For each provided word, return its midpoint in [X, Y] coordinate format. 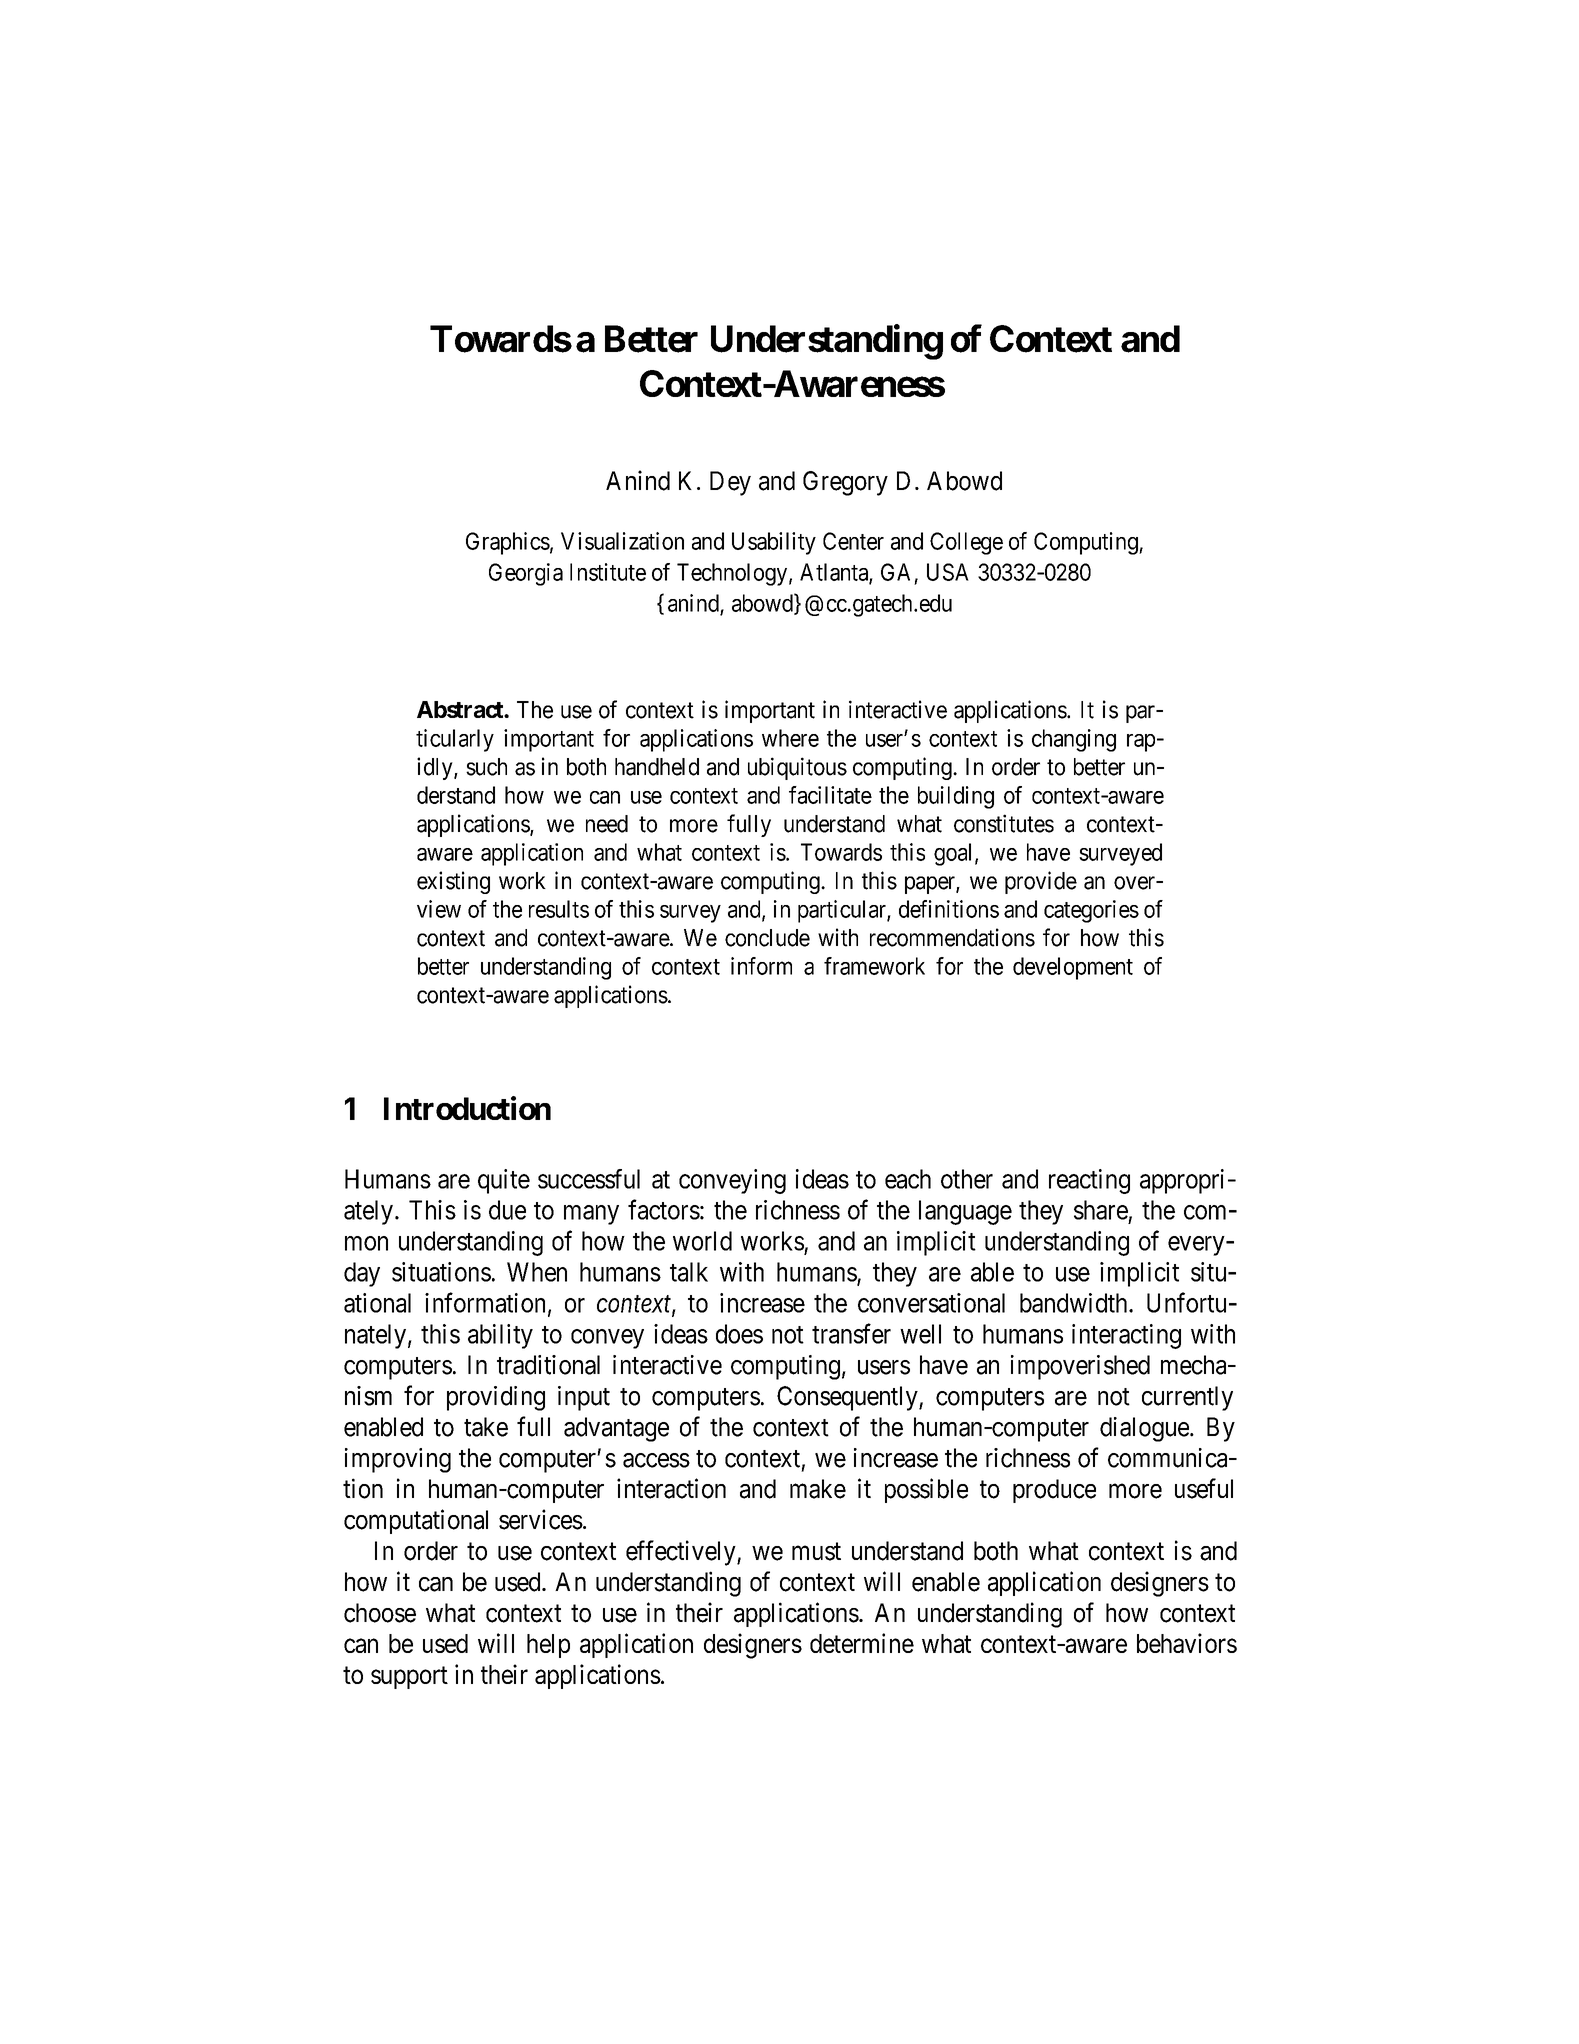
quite [504, 1181]
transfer [851, 1333]
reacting [1089, 1181]
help [548, 1646]
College [966, 543]
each [908, 1179]
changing [1074, 740]
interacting [1126, 1336]
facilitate [830, 795]
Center [853, 541]
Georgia [526, 574]
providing [496, 1398]
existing [453, 882]
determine [862, 1643]
